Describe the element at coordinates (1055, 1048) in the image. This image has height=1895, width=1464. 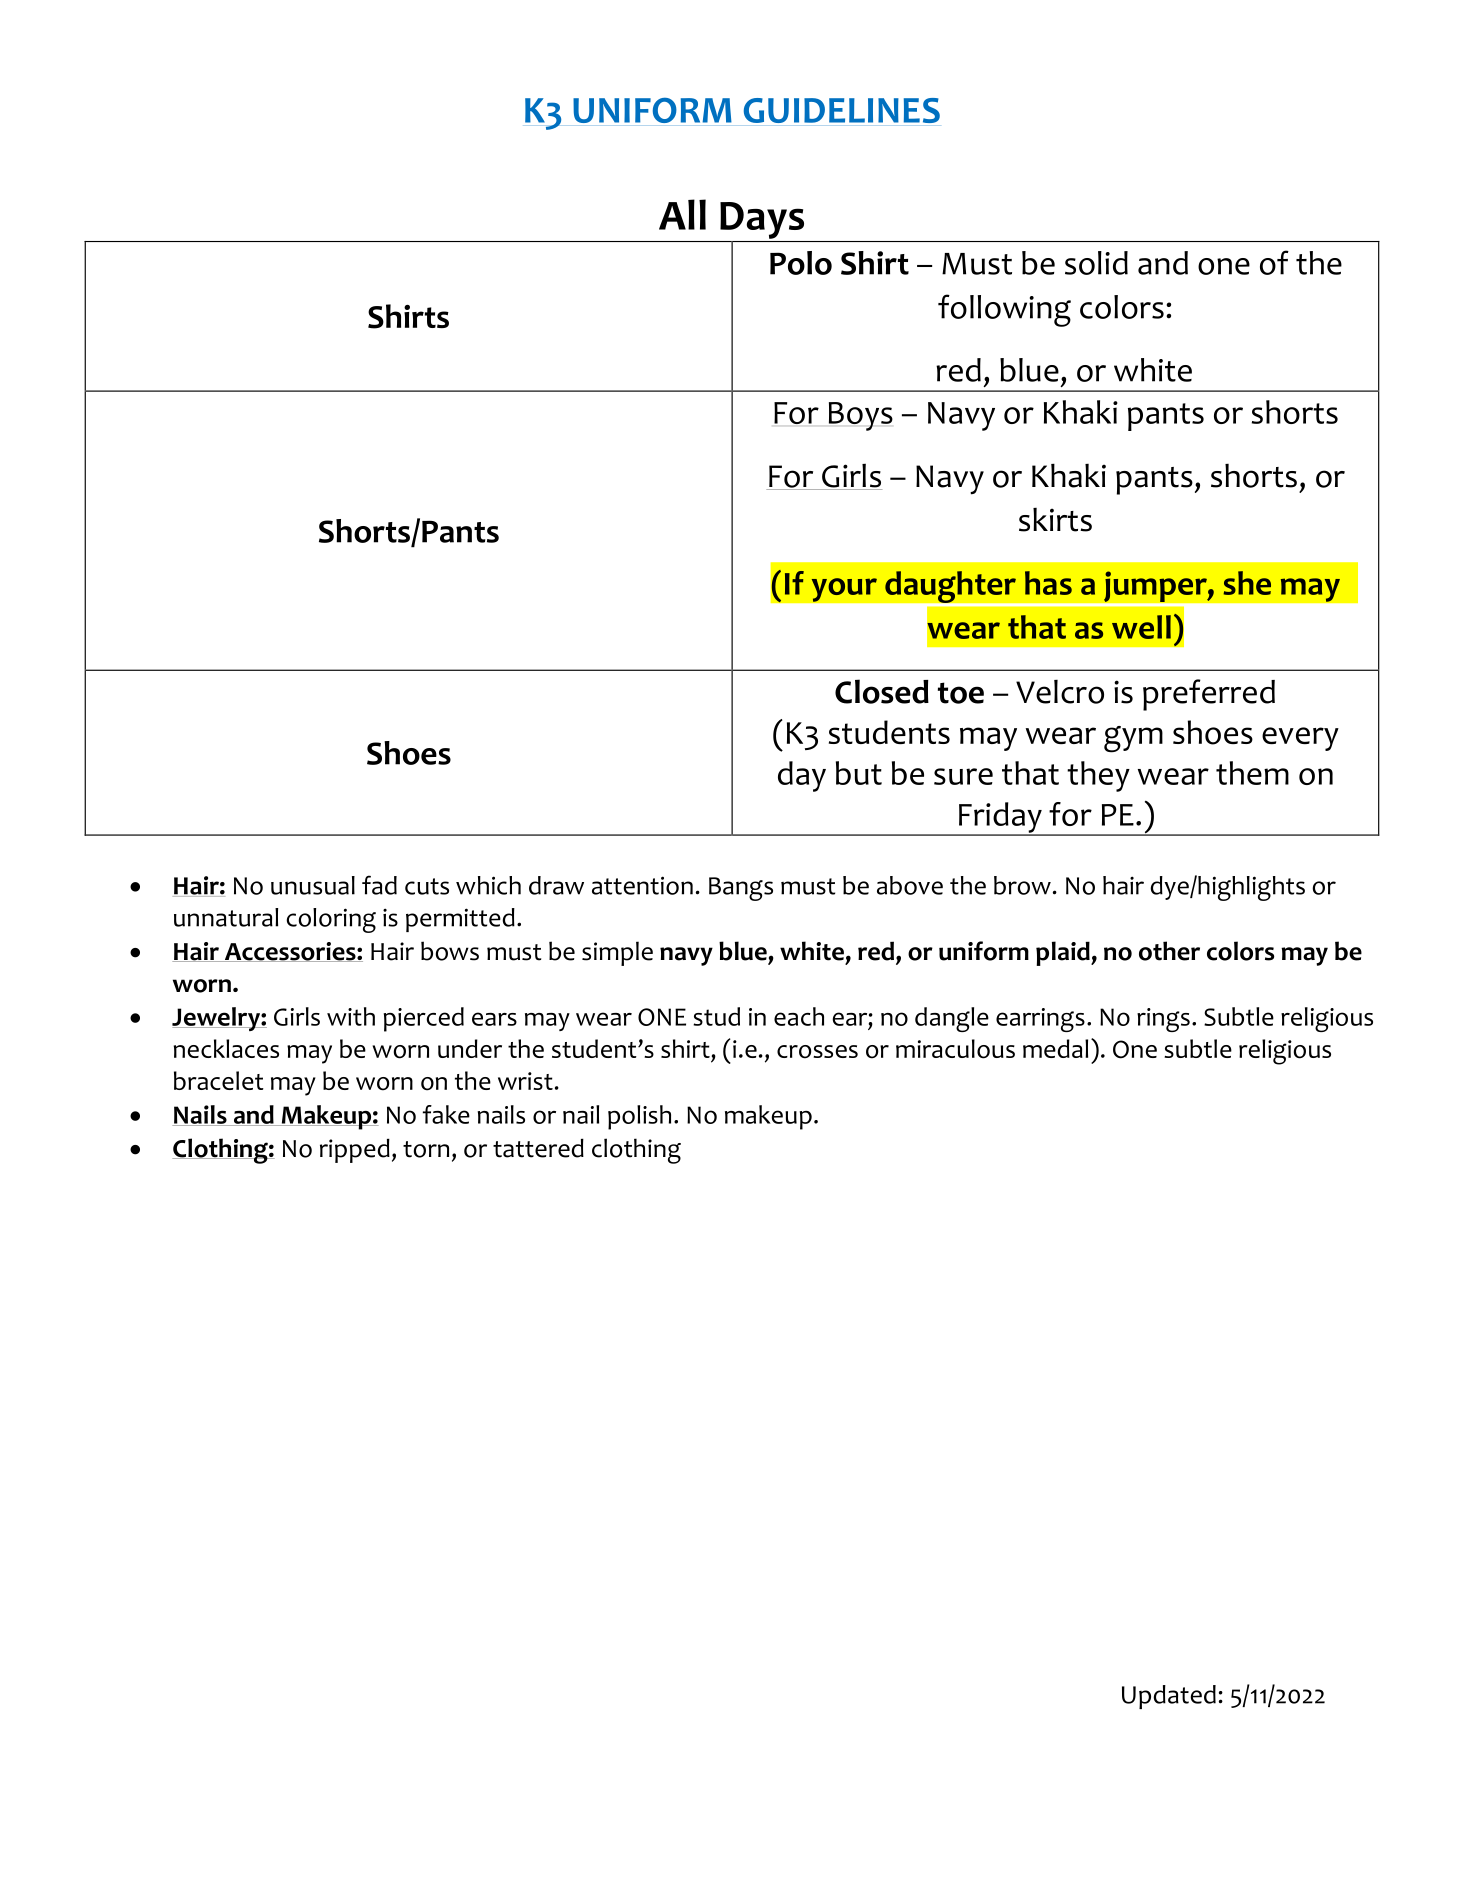
I see `medal` at that location.
